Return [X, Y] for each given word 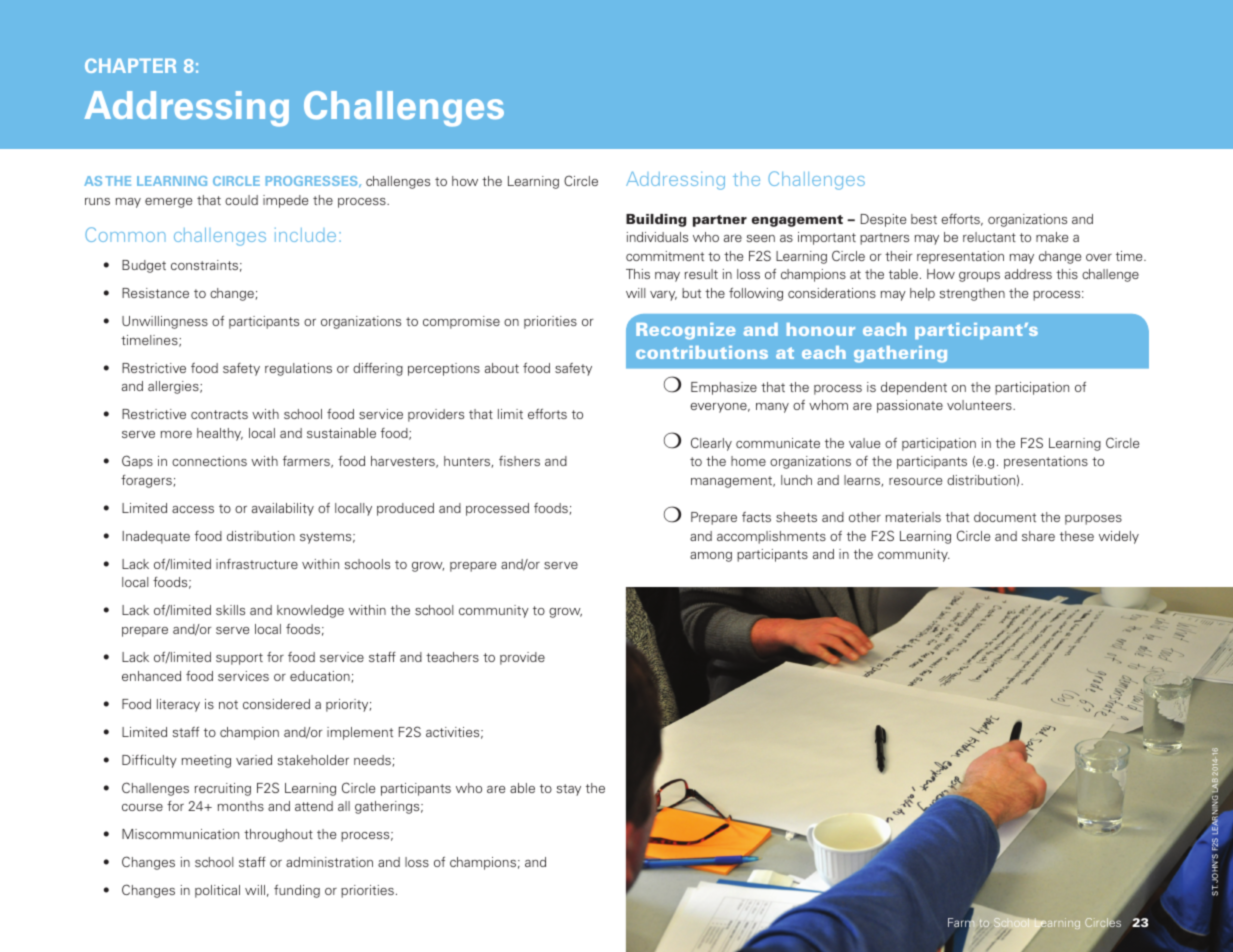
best [924, 219]
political [217, 891]
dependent [914, 388]
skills [230, 610]
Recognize [685, 331]
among [711, 557]
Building [656, 220]
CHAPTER [130, 65]
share [1038, 536]
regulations [298, 369]
